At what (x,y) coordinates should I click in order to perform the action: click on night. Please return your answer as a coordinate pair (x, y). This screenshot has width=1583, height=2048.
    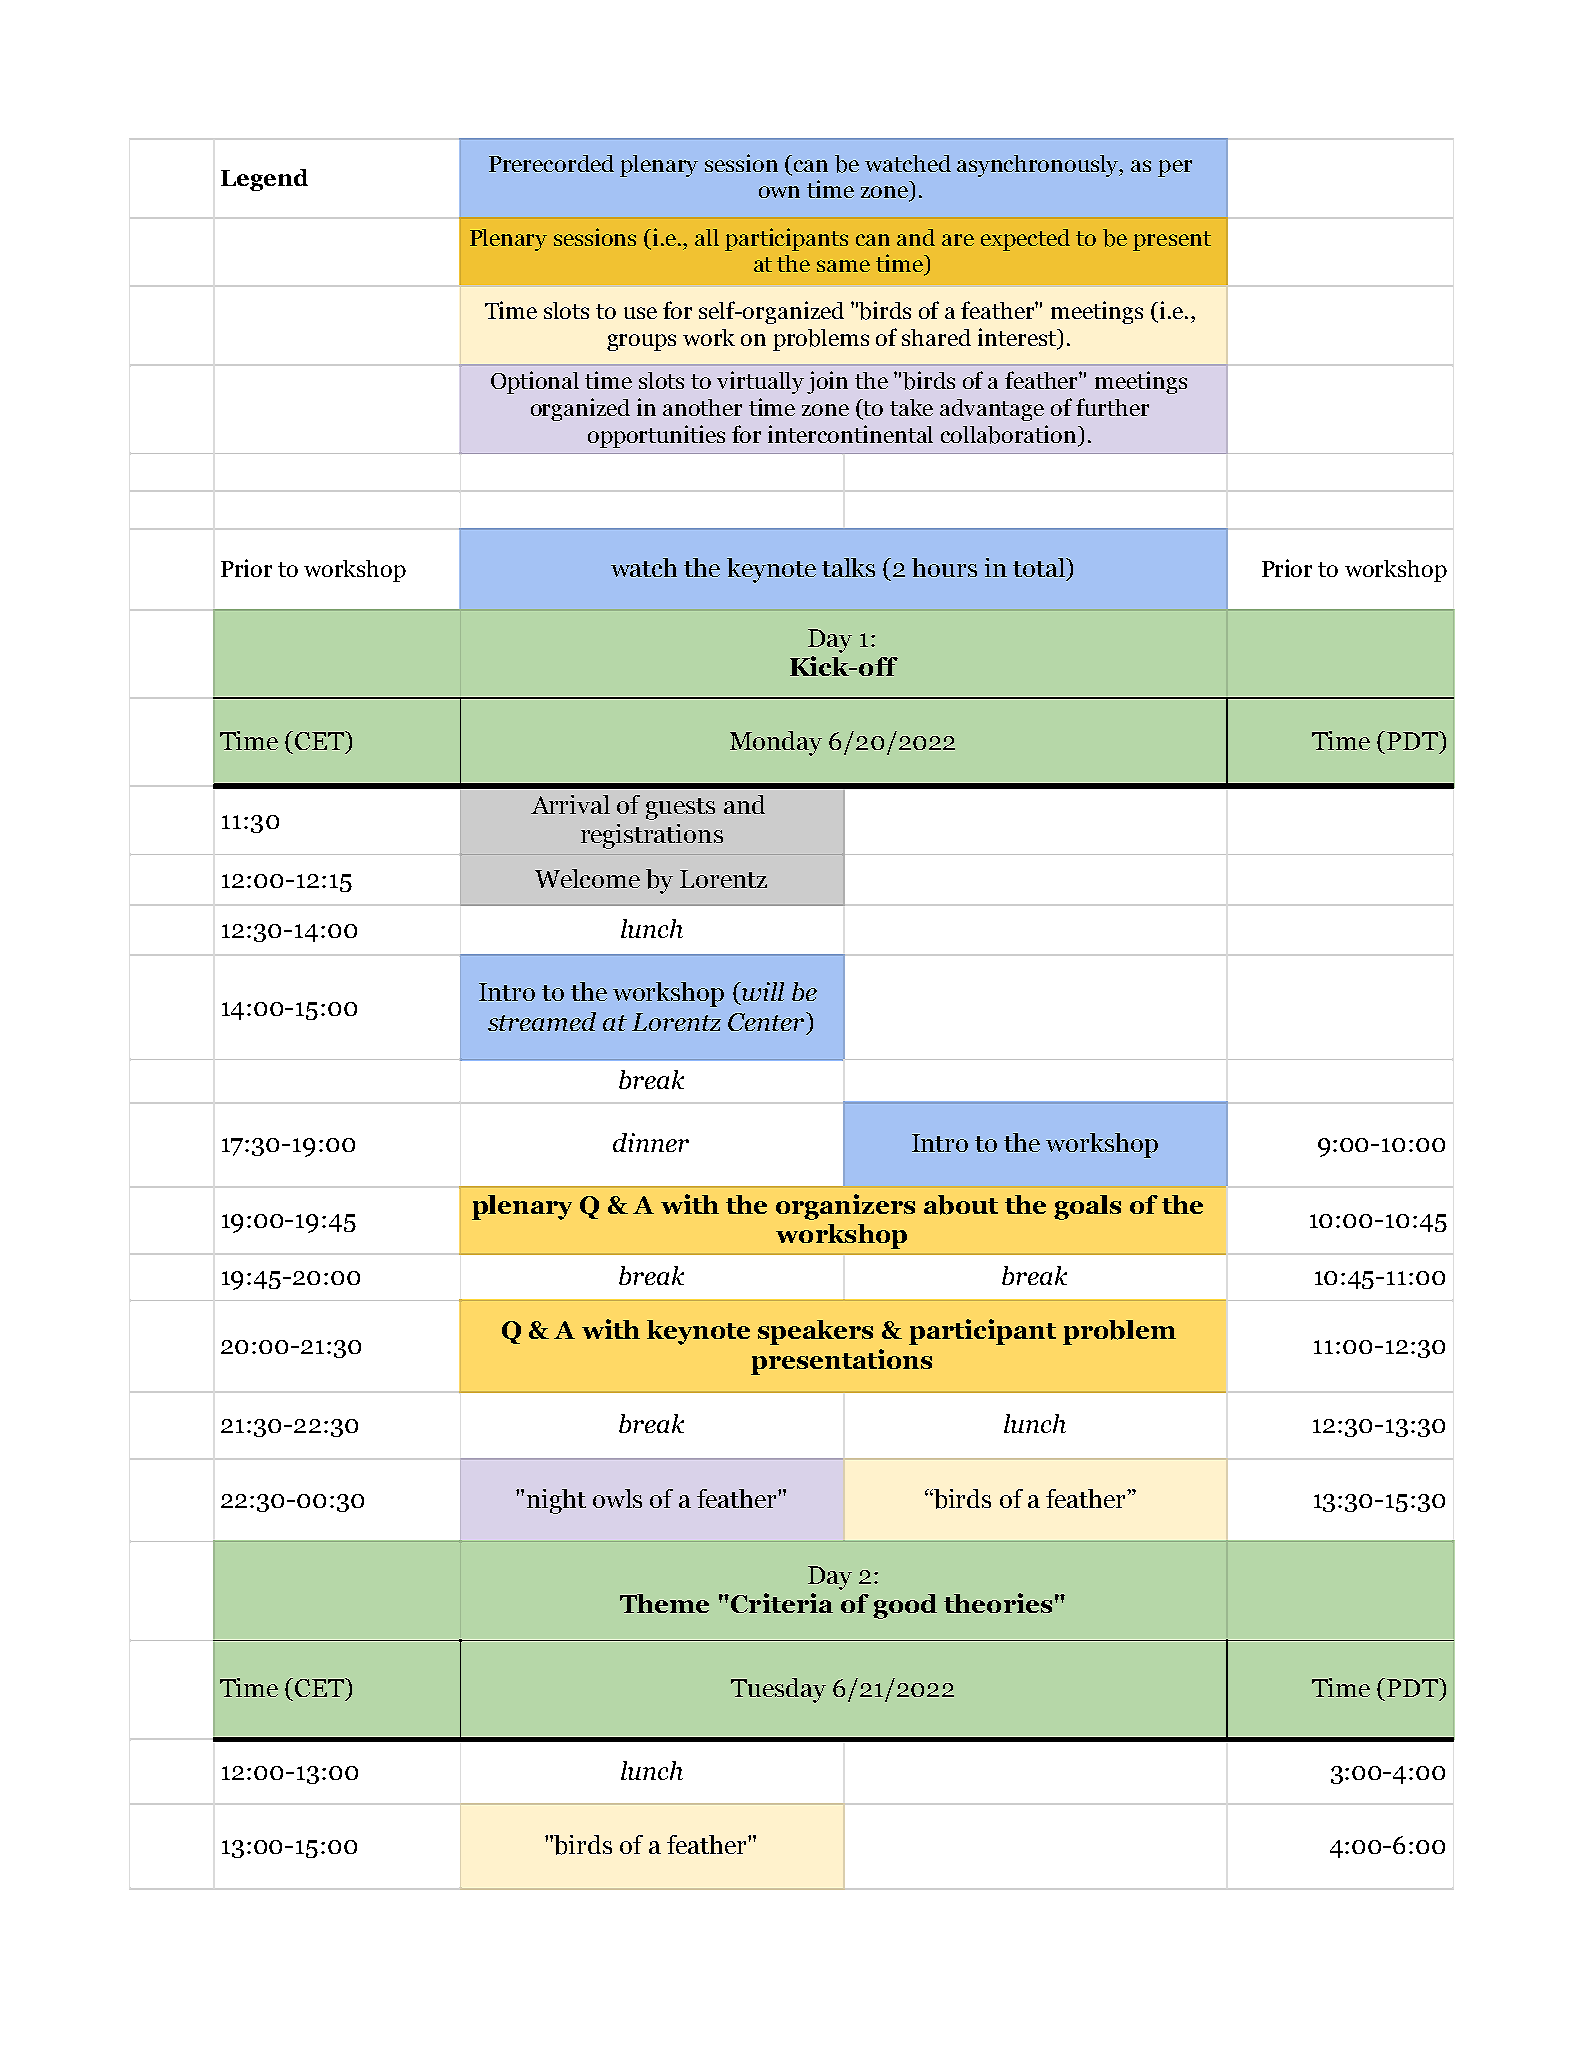
    Looking at the image, I should click on (556, 1501).
